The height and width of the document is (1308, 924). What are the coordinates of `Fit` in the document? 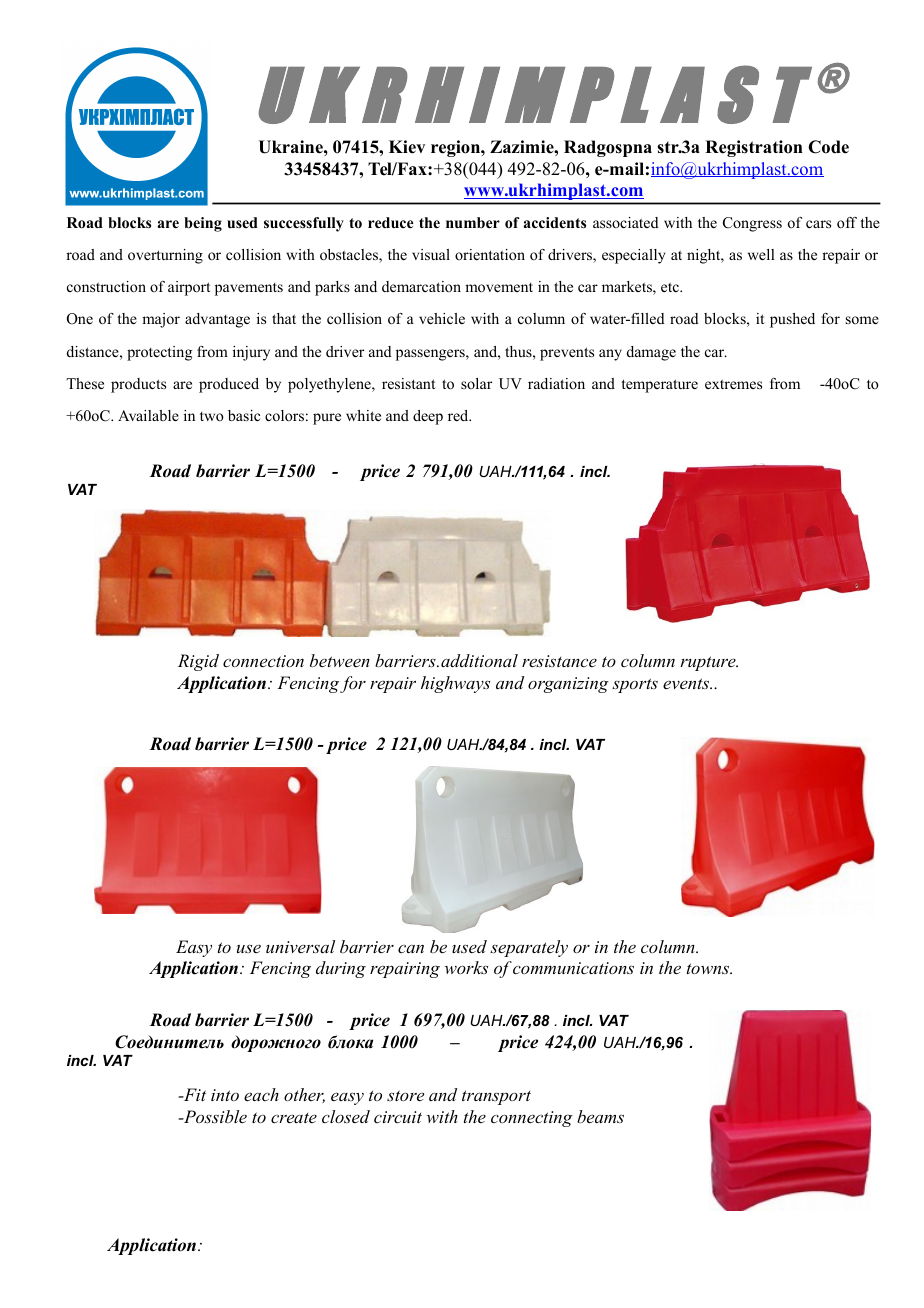 It's located at (193, 1094).
